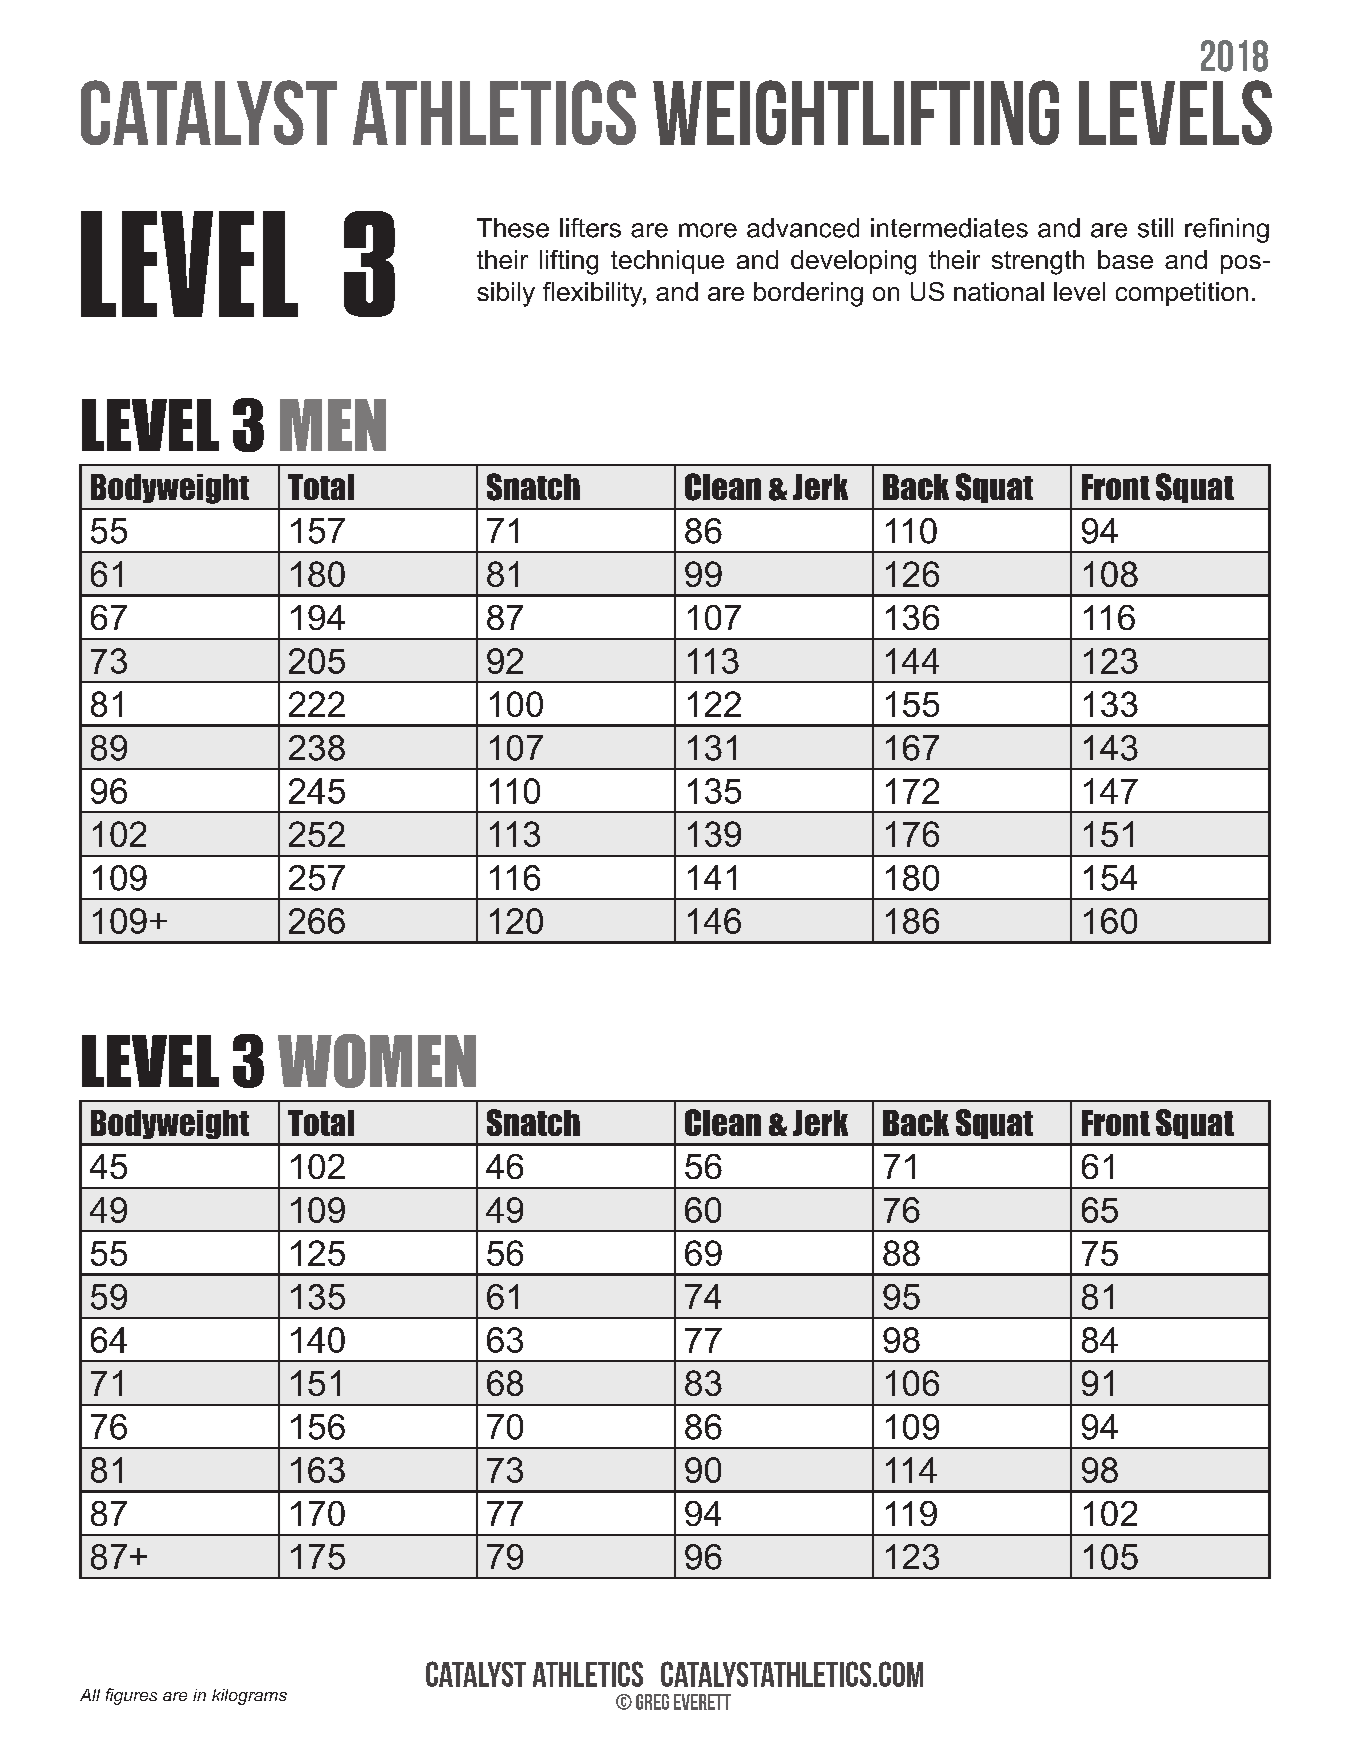 Image resolution: width=1350 pixels, height=1748 pixels. What do you see at coordinates (808, 294) in the image?
I see `bordering` at bounding box center [808, 294].
